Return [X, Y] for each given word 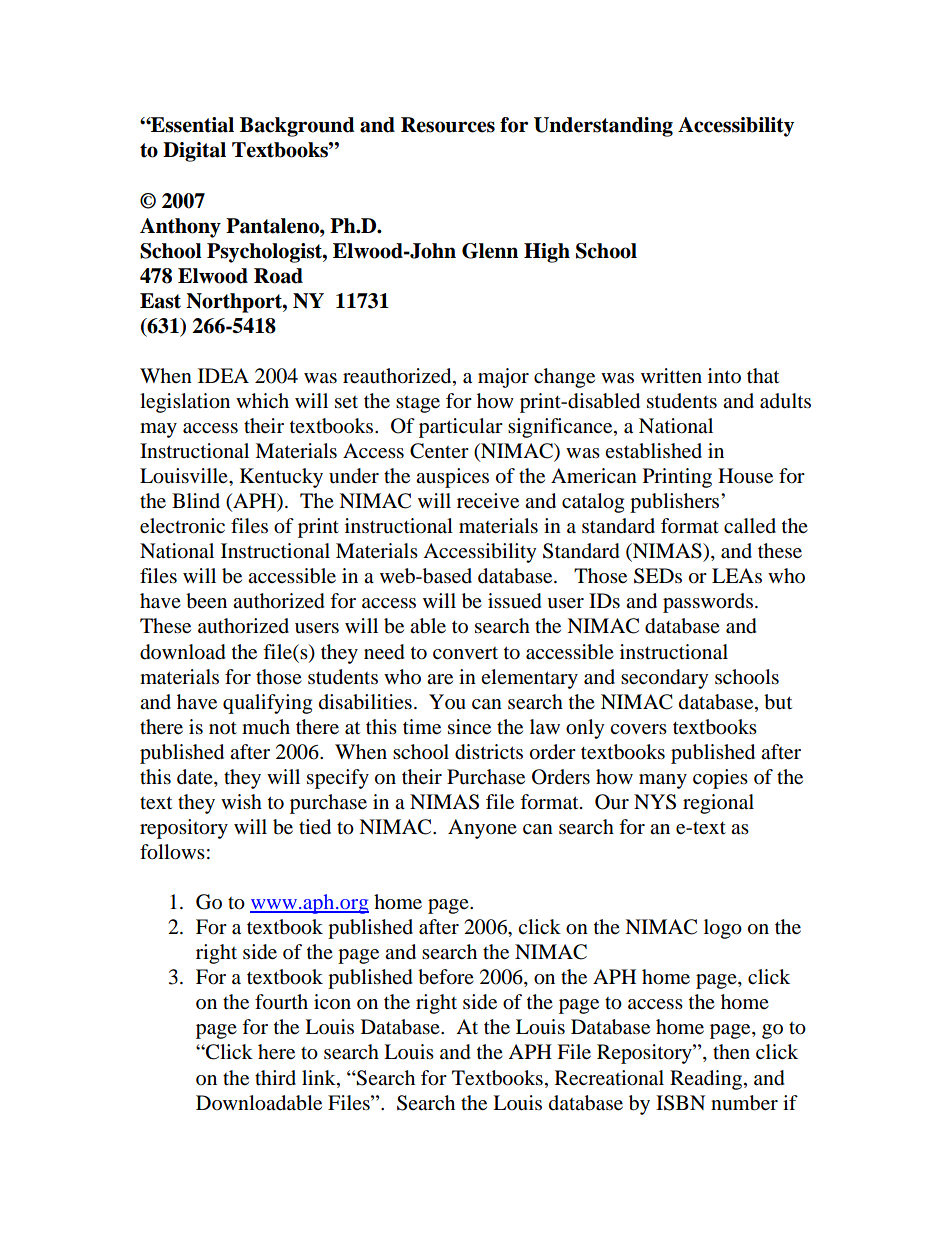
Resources [448, 125]
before [446, 977]
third [275, 1078]
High [547, 253]
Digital [194, 152]
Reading [706, 1080]
